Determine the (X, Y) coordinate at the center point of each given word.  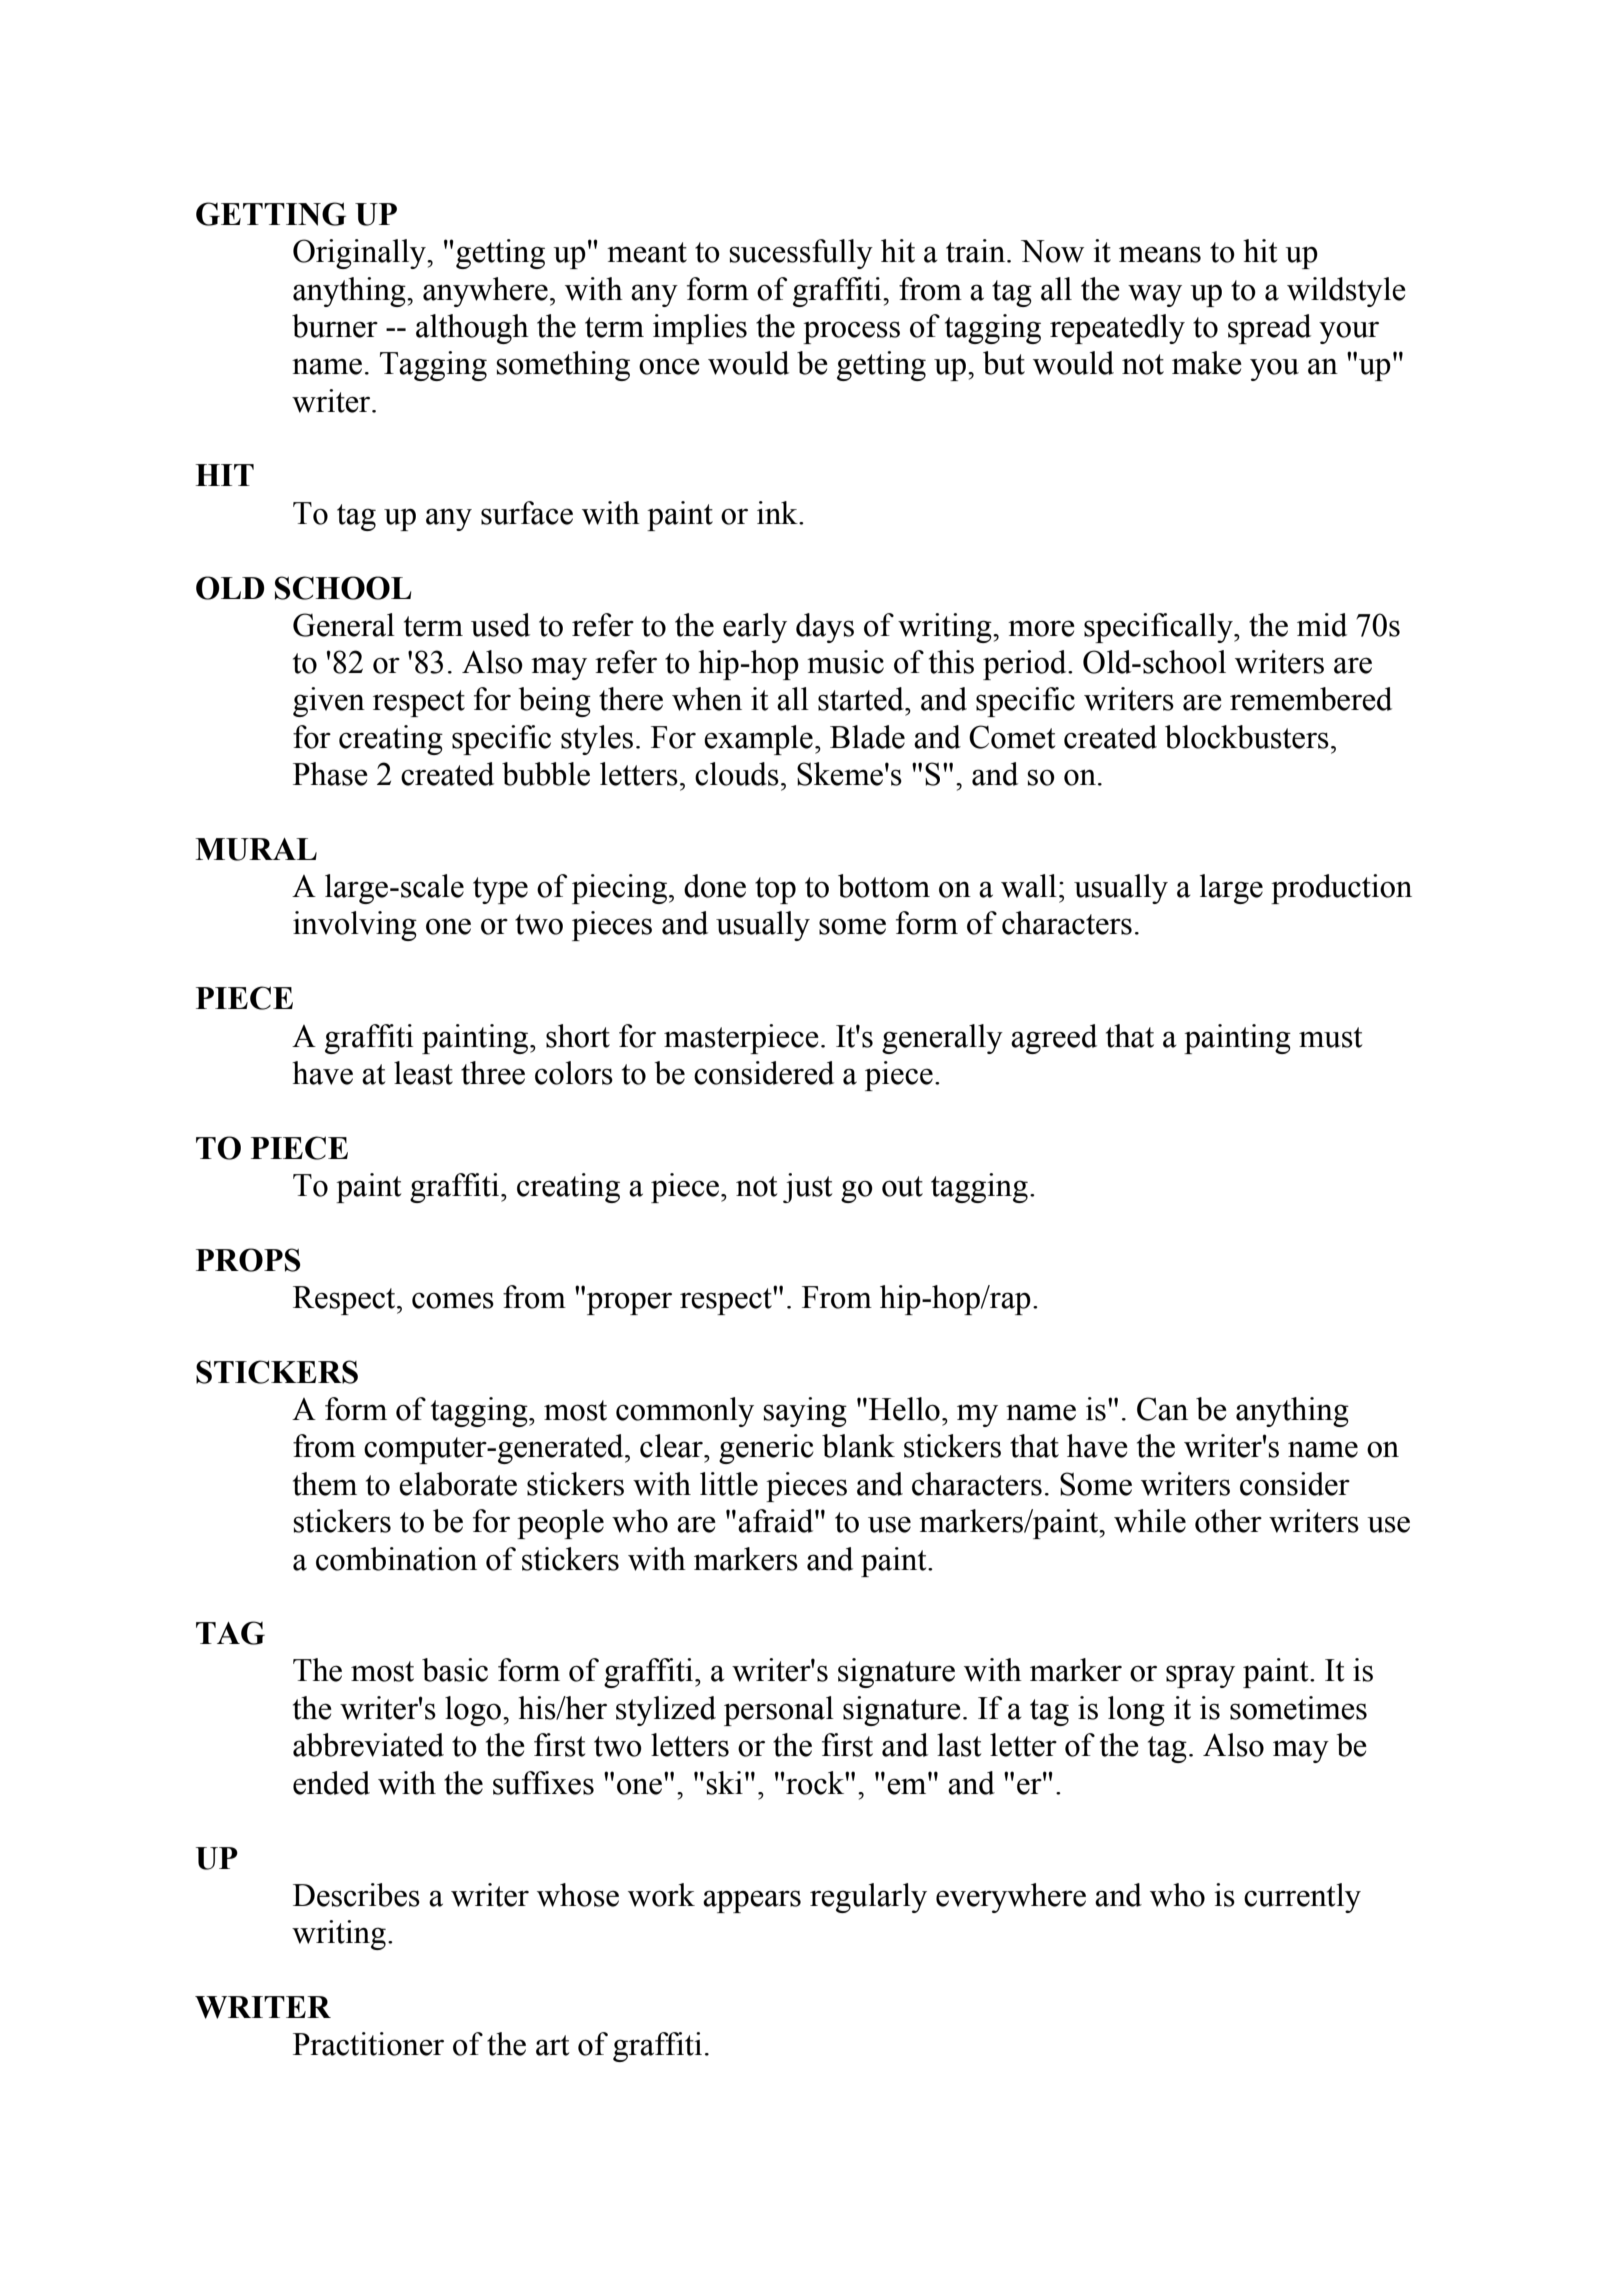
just (807, 1188)
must (1330, 1037)
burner (335, 326)
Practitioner (368, 2044)
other (1228, 1521)
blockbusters (1247, 737)
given (329, 702)
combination (396, 1559)
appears (752, 1901)
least (423, 1073)
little (729, 1484)
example (758, 740)
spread (1269, 329)
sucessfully (801, 254)
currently (1302, 1898)
